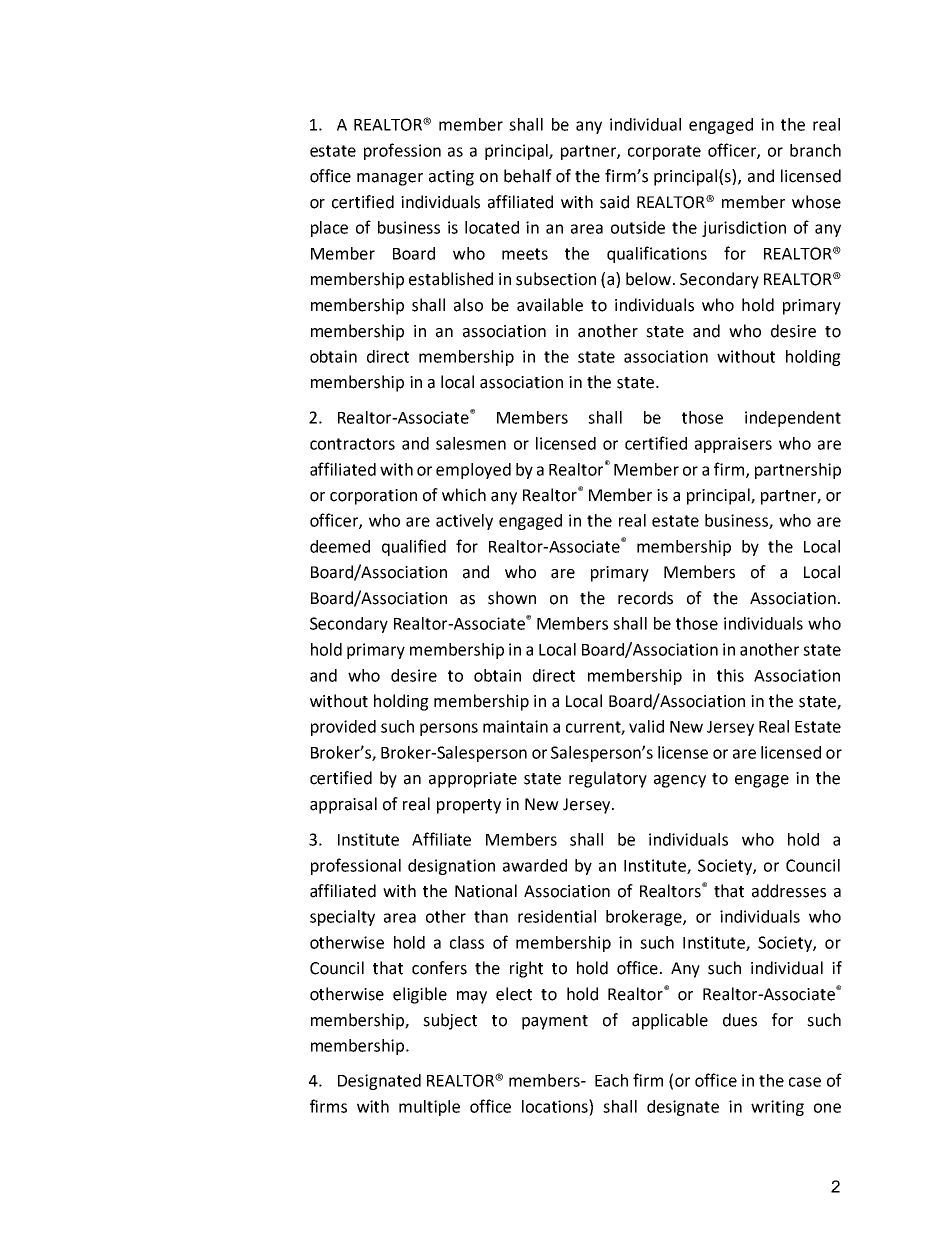  What do you see at coordinates (614, 202) in the document?
I see `said` at bounding box center [614, 202].
